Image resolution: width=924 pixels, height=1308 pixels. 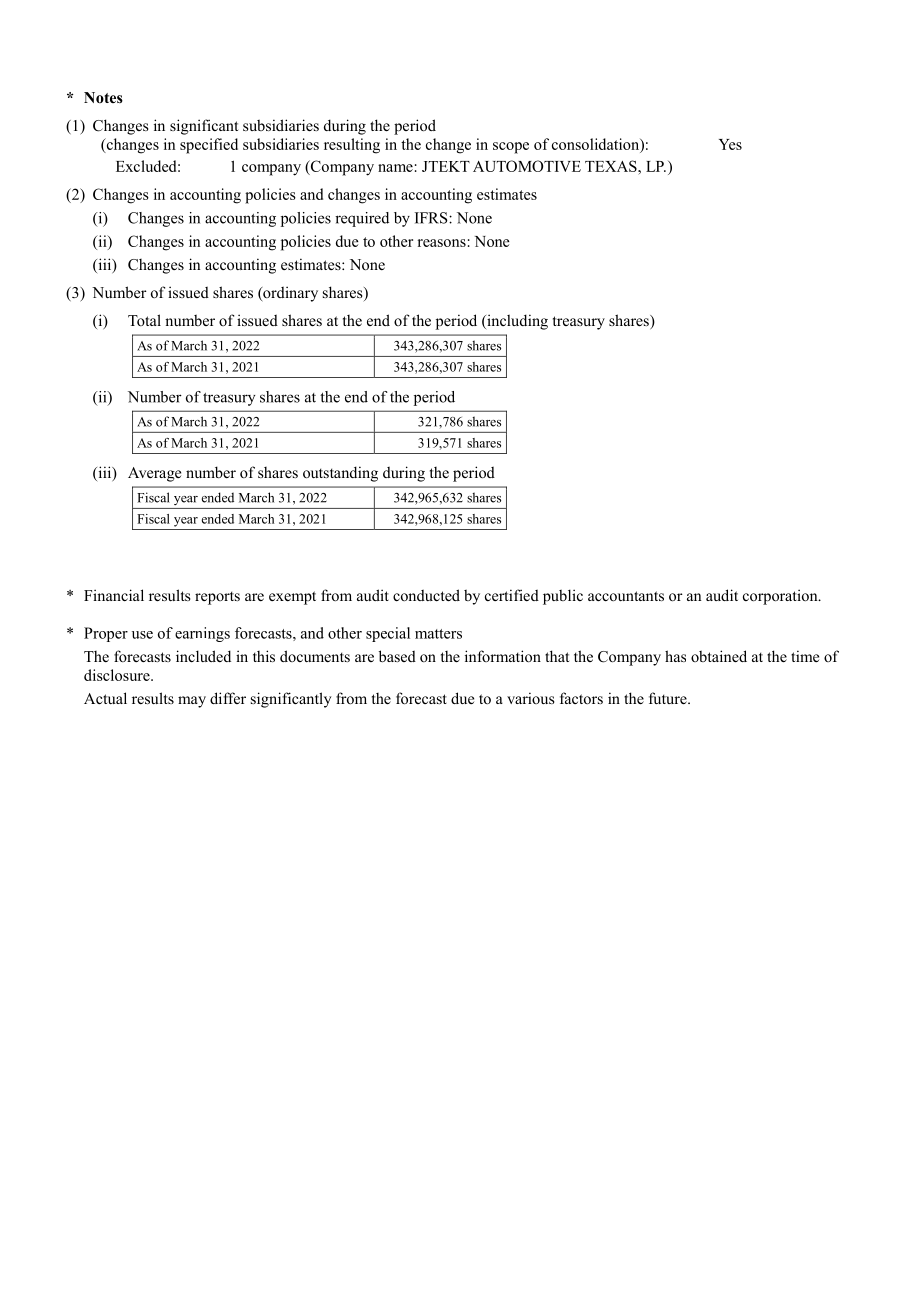 I want to click on Yes, so click(x=730, y=144).
